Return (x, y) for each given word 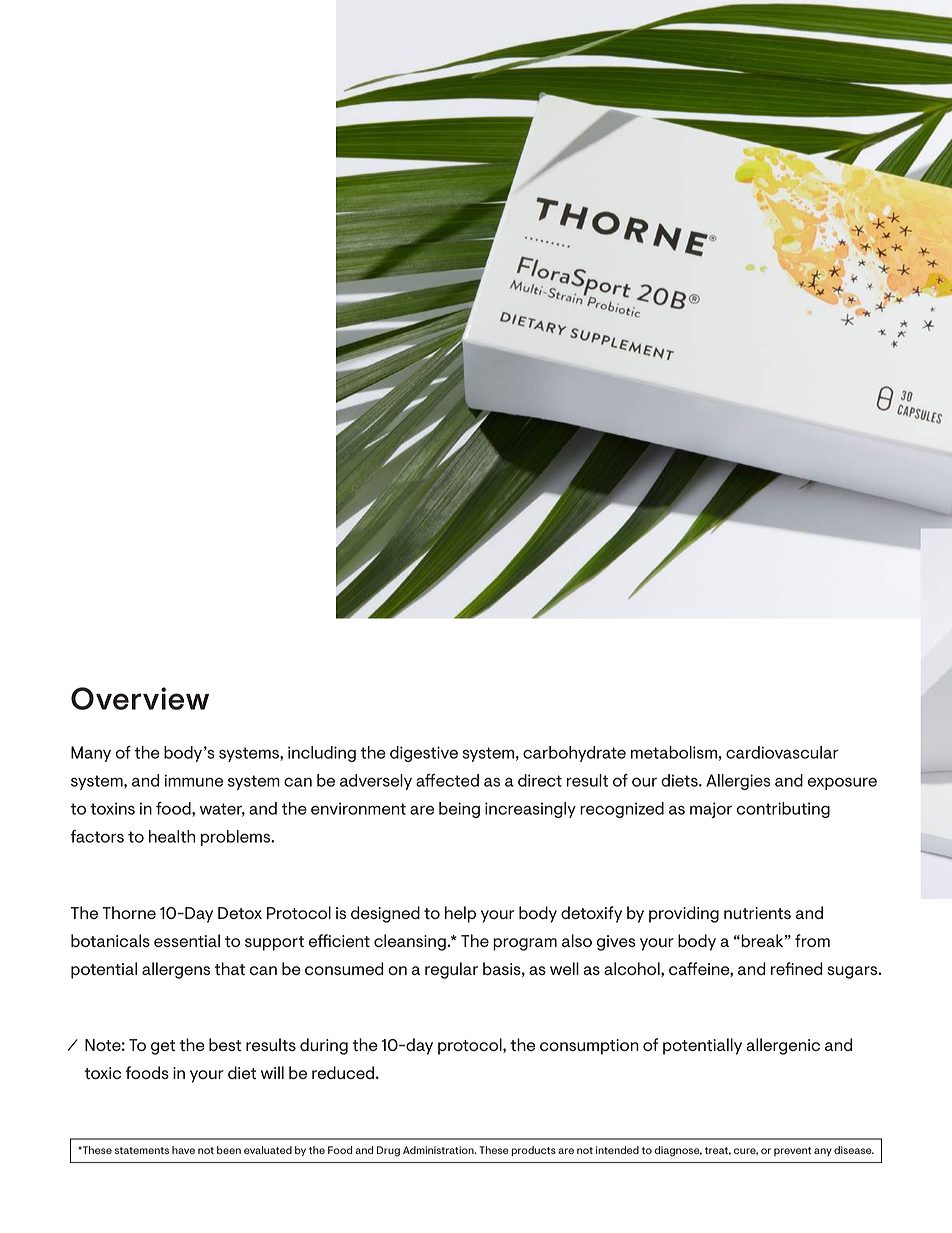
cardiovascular (782, 752)
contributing (783, 810)
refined (797, 968)
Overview (140, 698)
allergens (176, 970)
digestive (424, 754)
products (533, 1151)
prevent (792, 1151)
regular (451, 970)
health (172, 836)
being (459, 810)
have (183, 1150)
